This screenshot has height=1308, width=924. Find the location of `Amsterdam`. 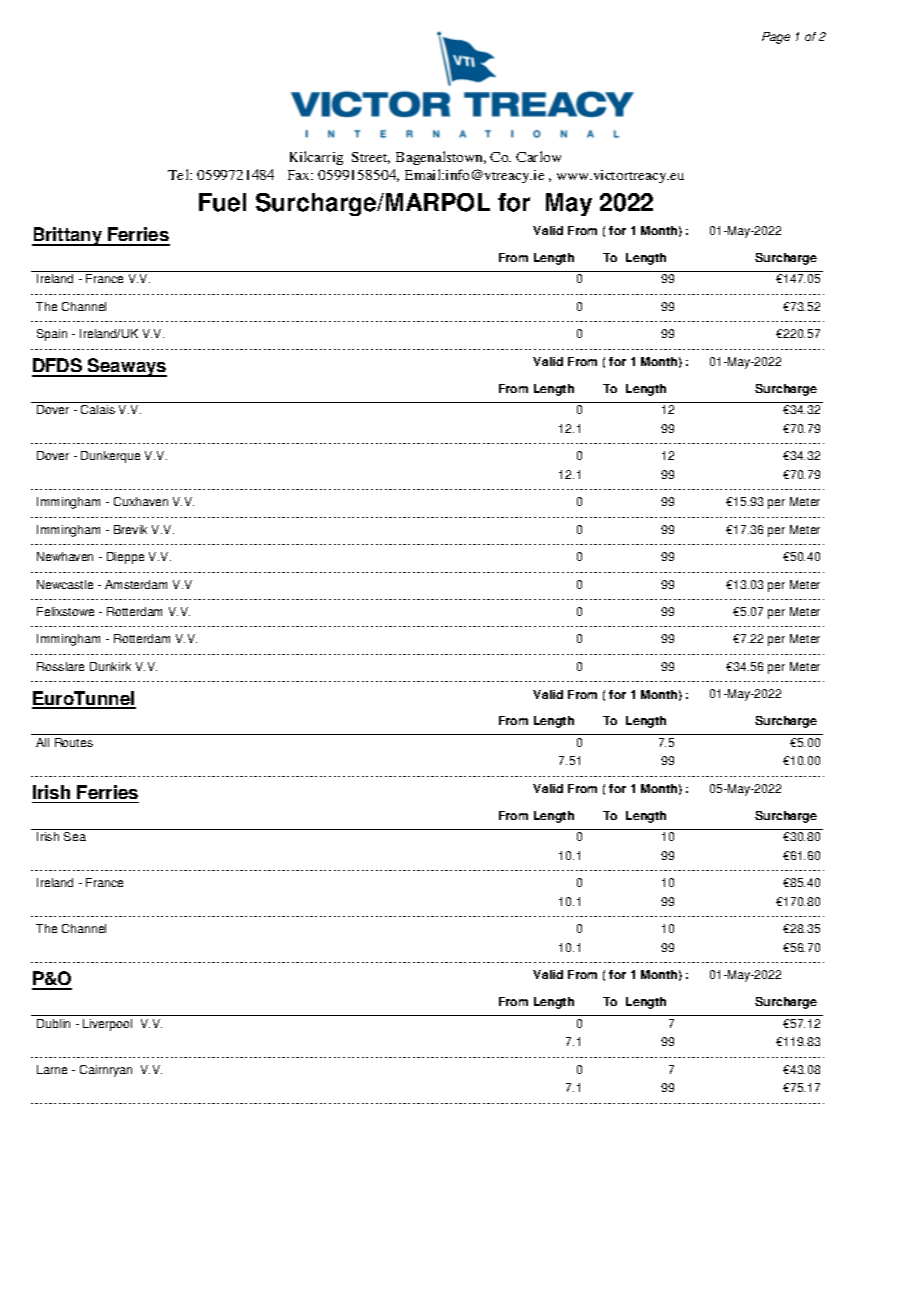

Amsterdam is located at coordinates (136, 584).
